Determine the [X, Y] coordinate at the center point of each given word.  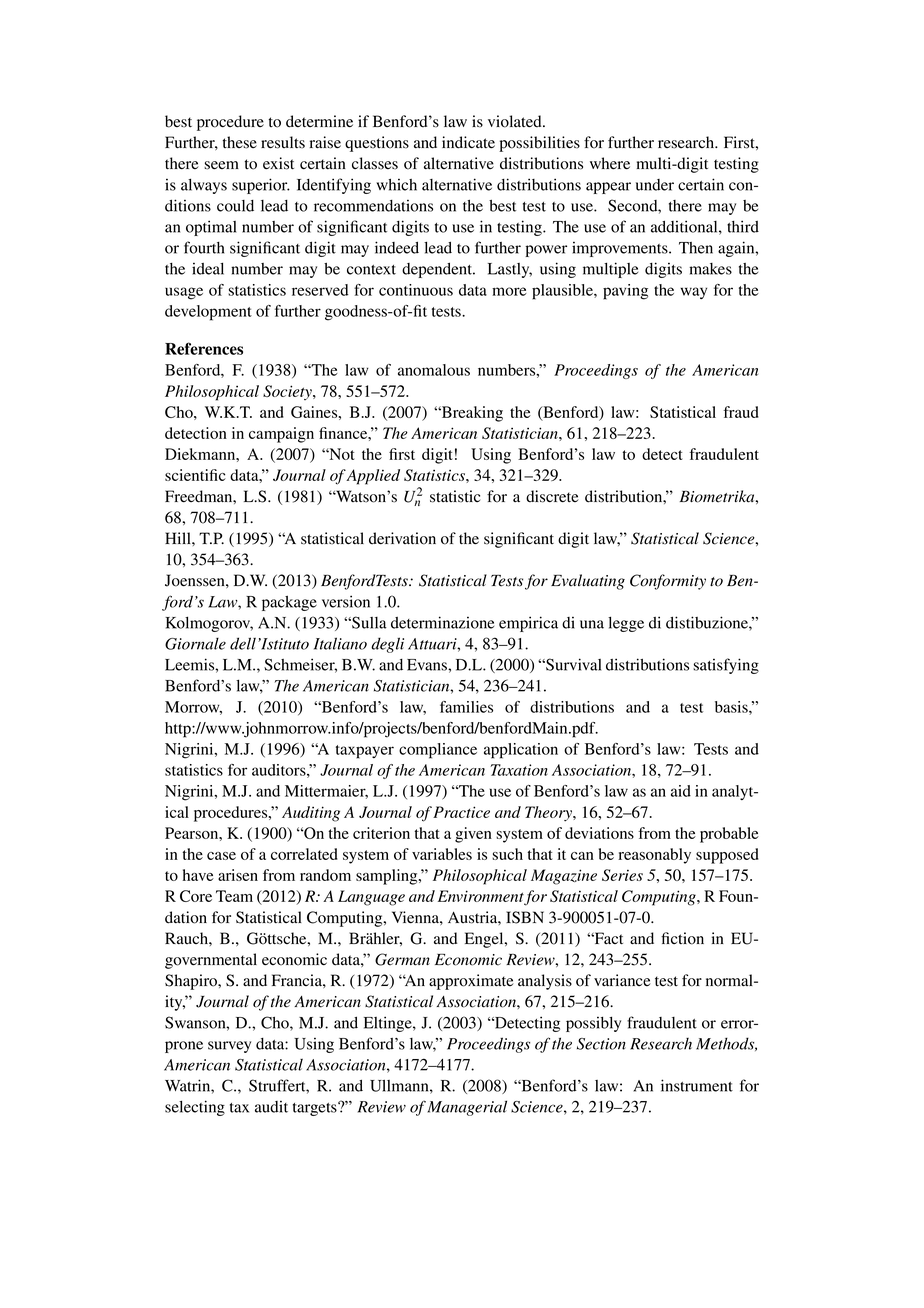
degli [387, 645]
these [240, 142]
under [655, 185]
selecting [195, 1108]
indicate [468, 142]
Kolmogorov [209, 624]
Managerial [467, 1108]
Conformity [668, 582]
